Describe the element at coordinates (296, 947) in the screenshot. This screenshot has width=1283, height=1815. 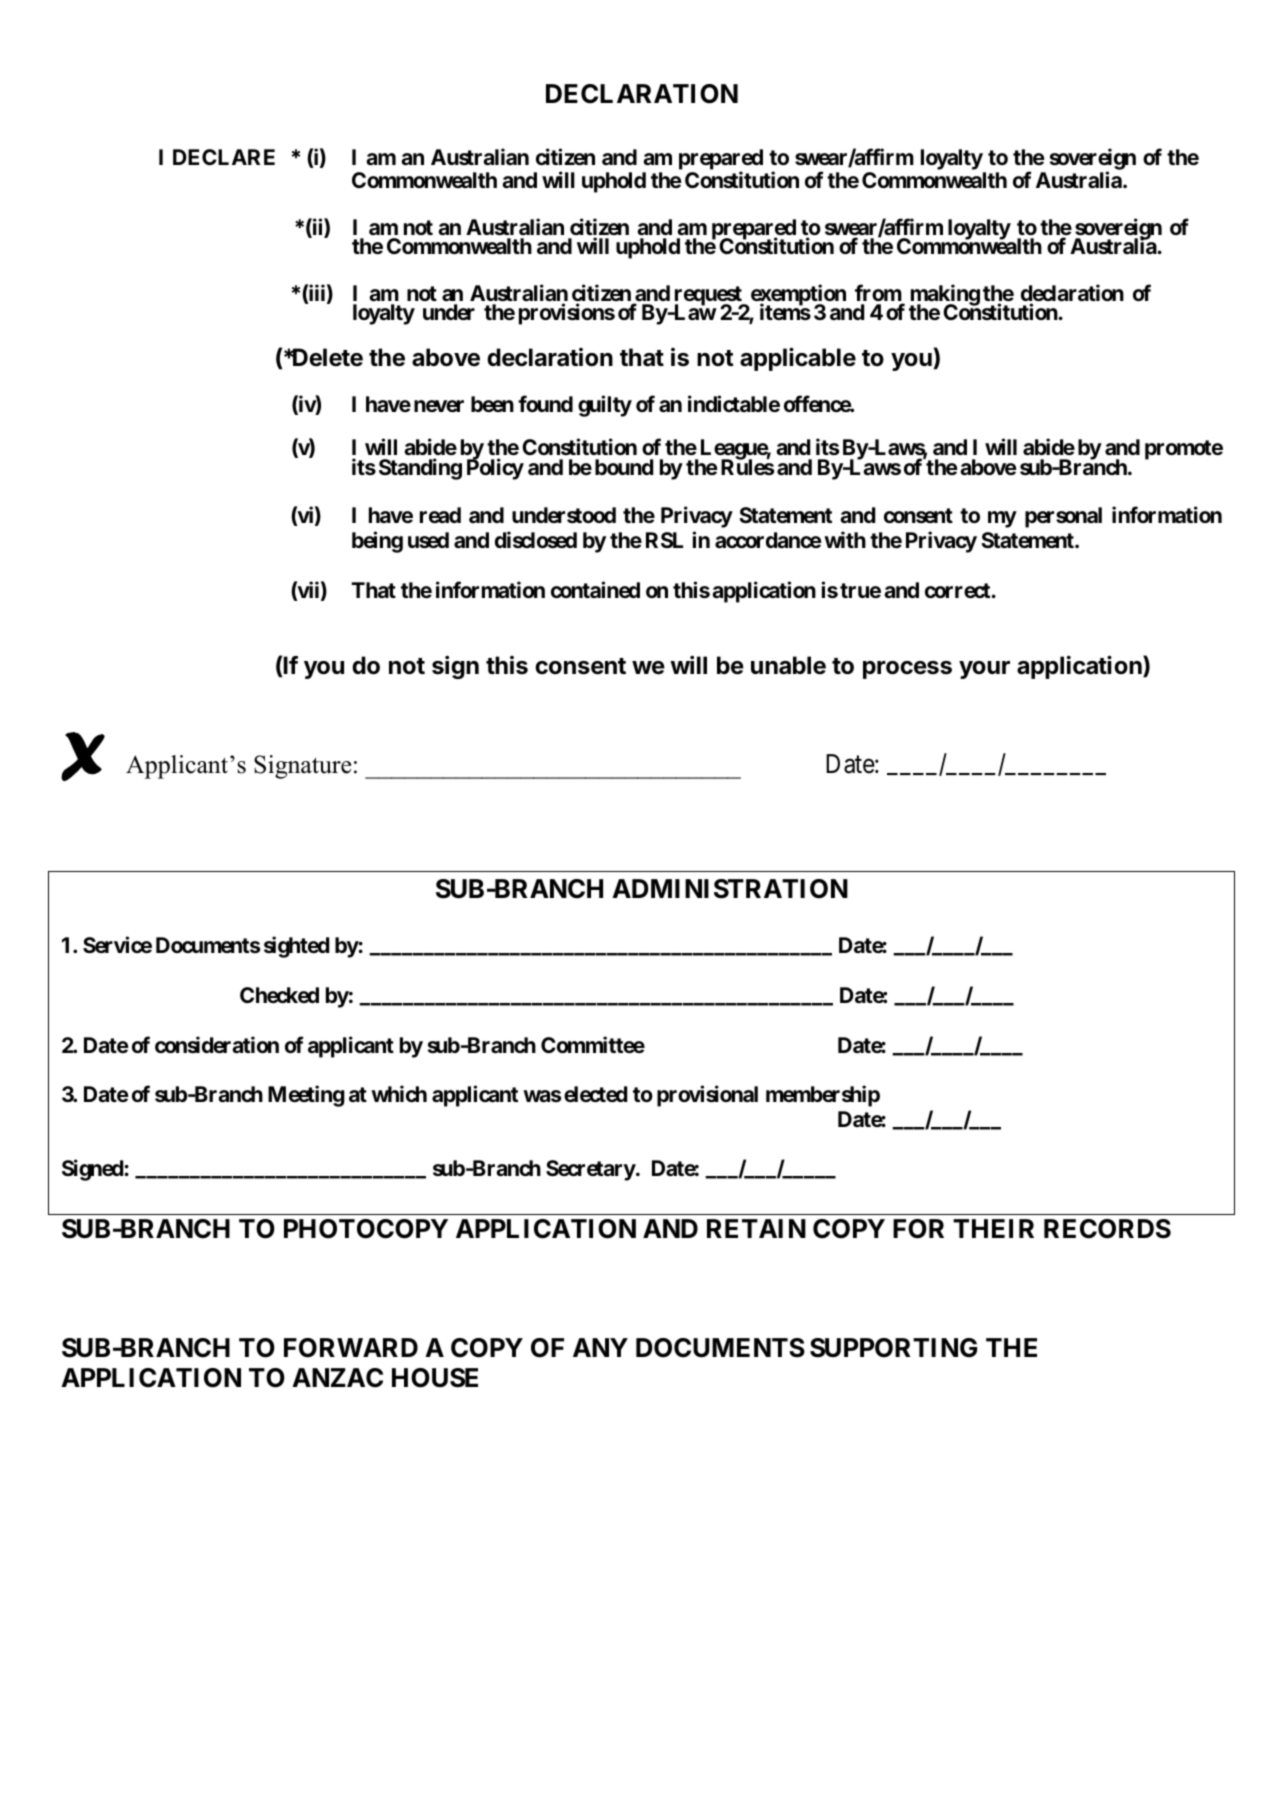
I see `sighted` at that location.
